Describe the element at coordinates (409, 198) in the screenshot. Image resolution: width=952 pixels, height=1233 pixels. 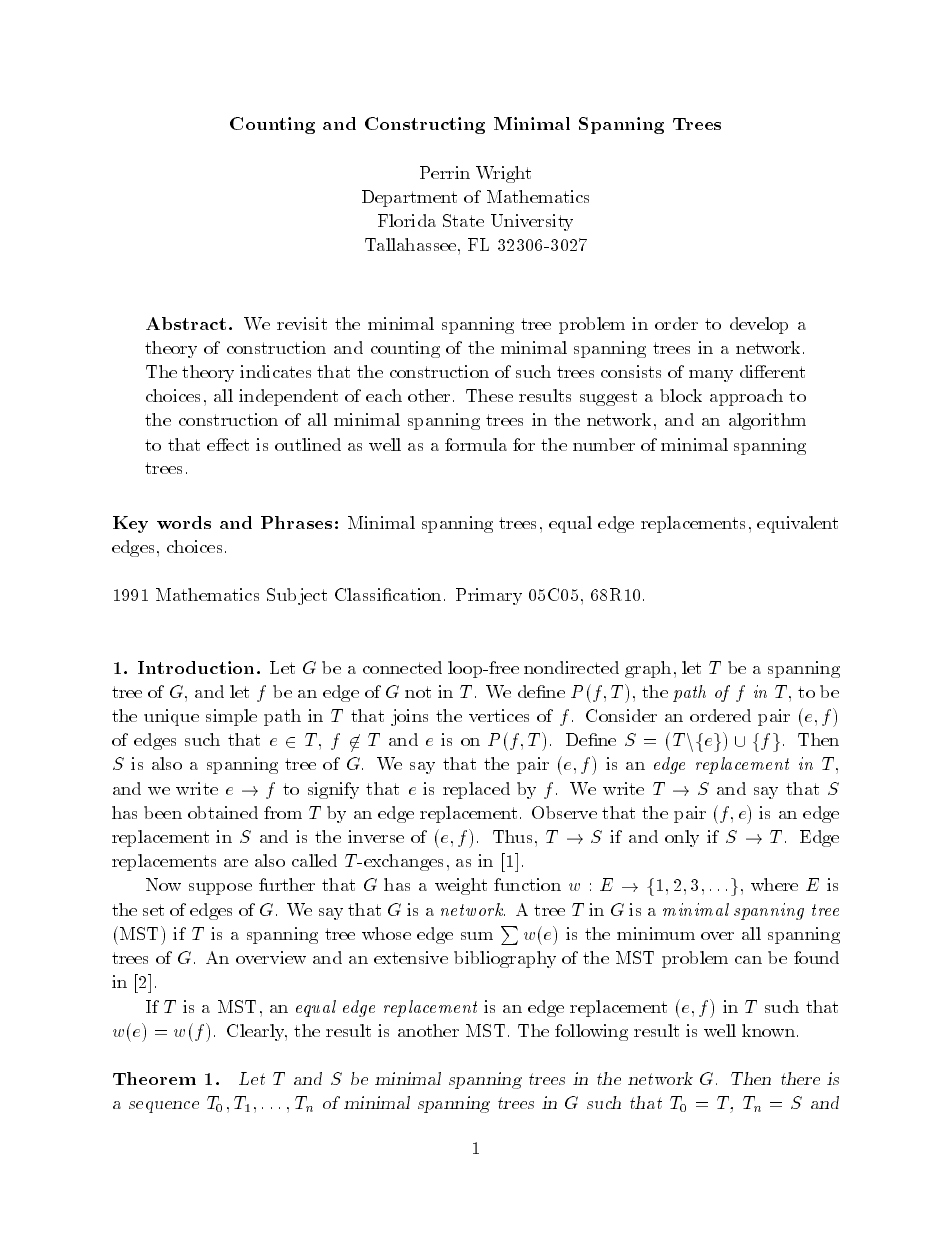
I see `Department` at that location.
